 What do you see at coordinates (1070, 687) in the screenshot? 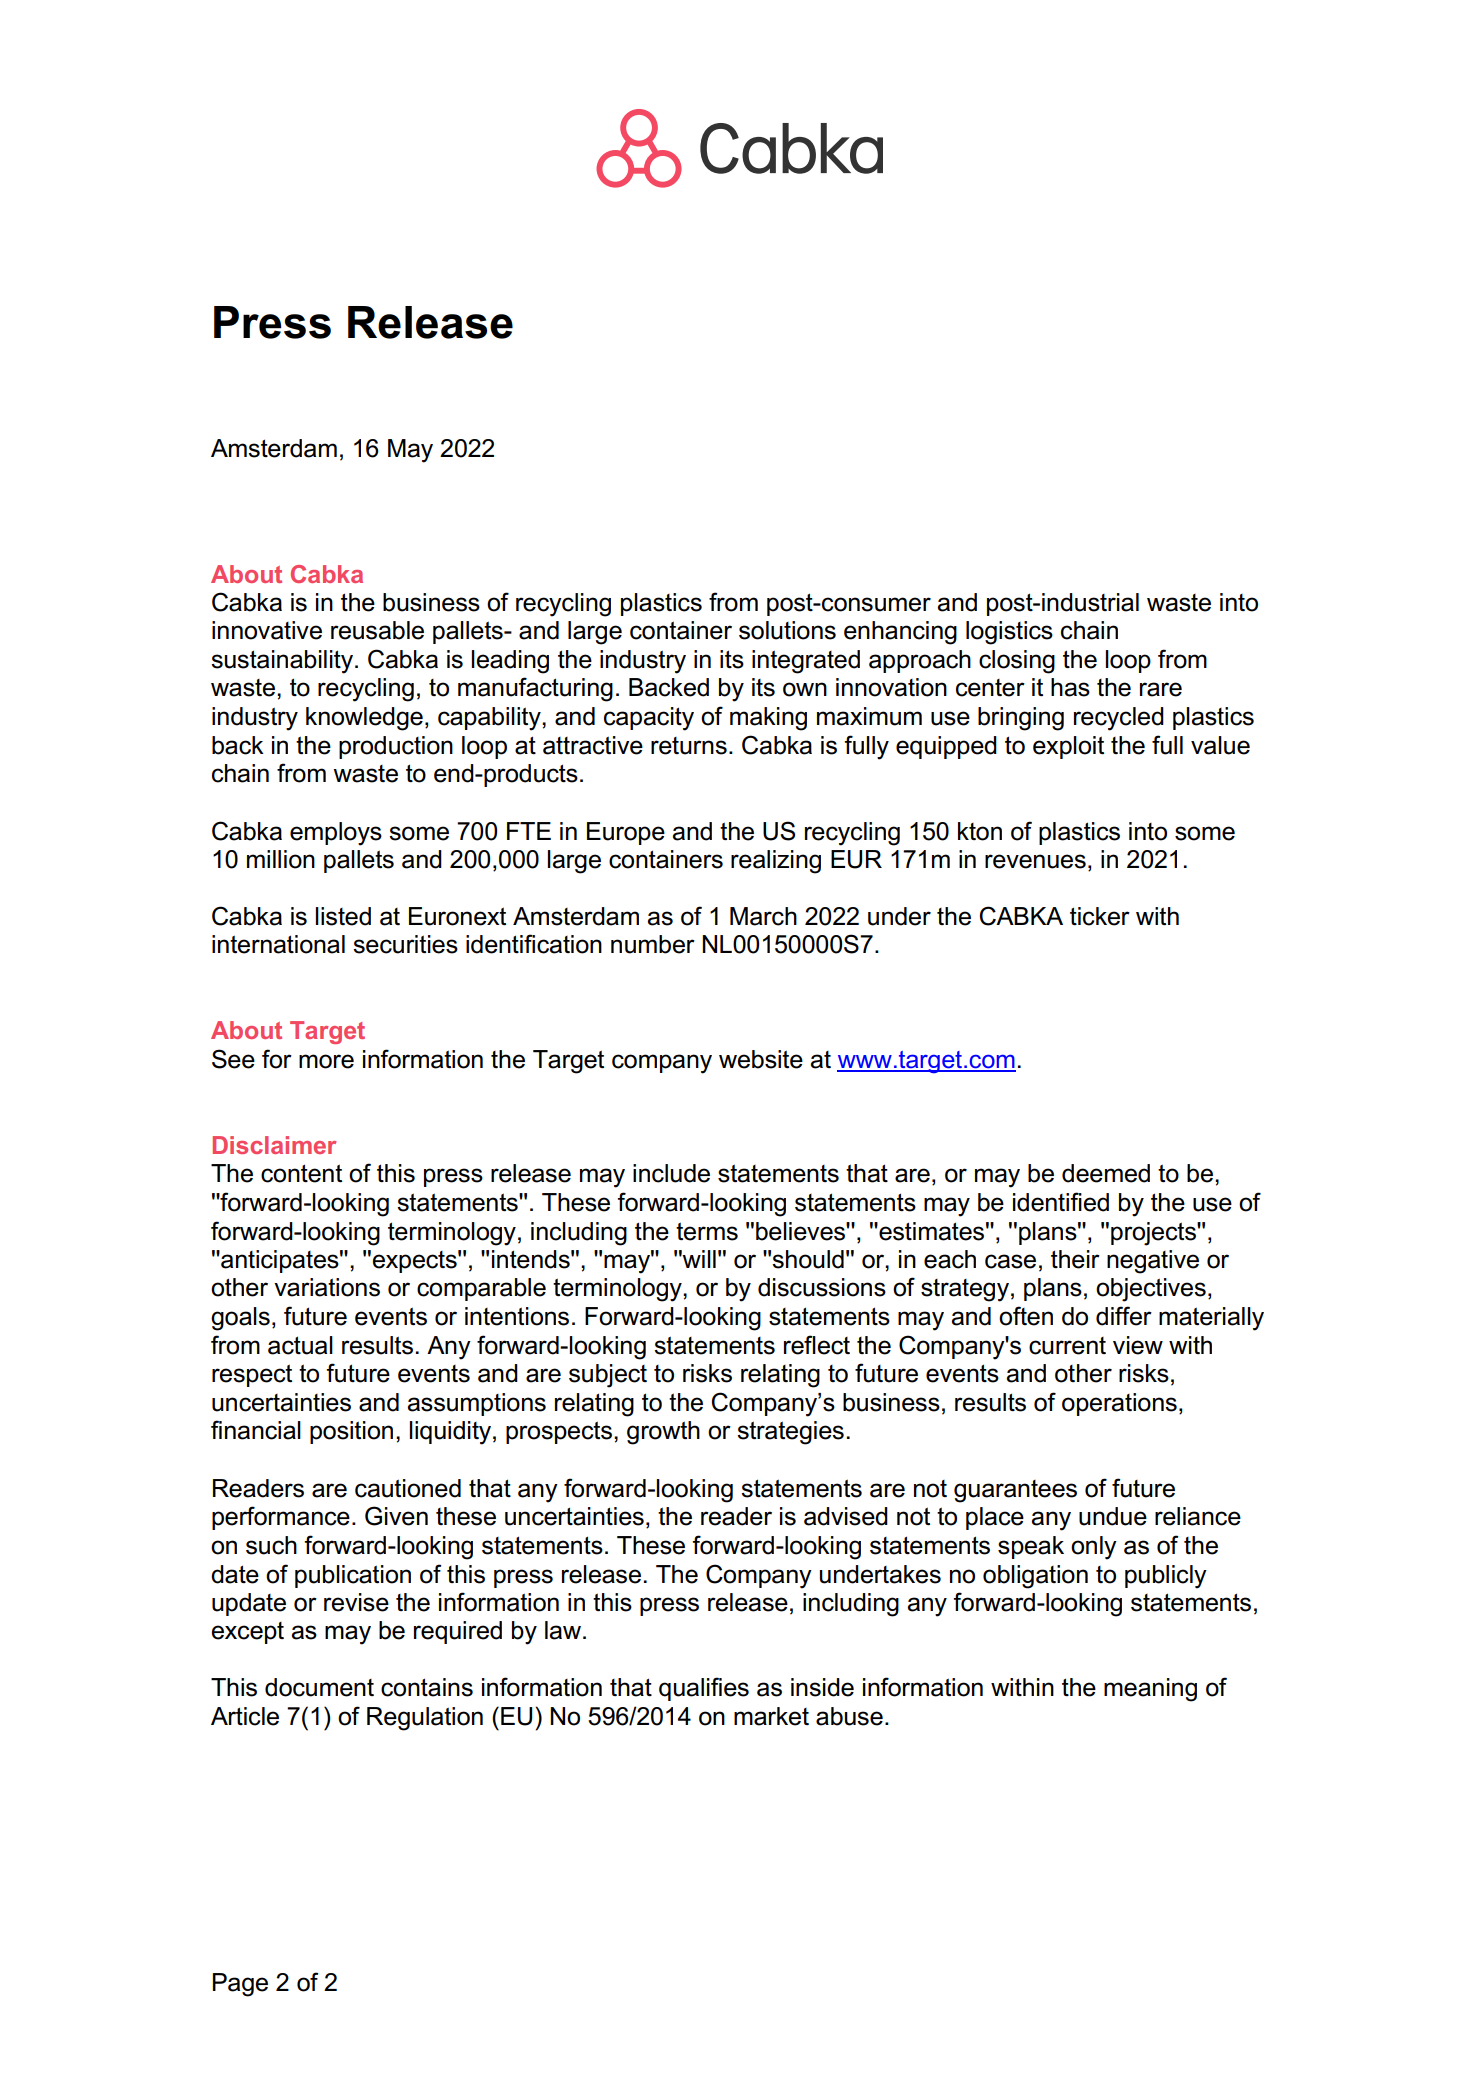
I see `has` at bounding box center [1070, 687].
